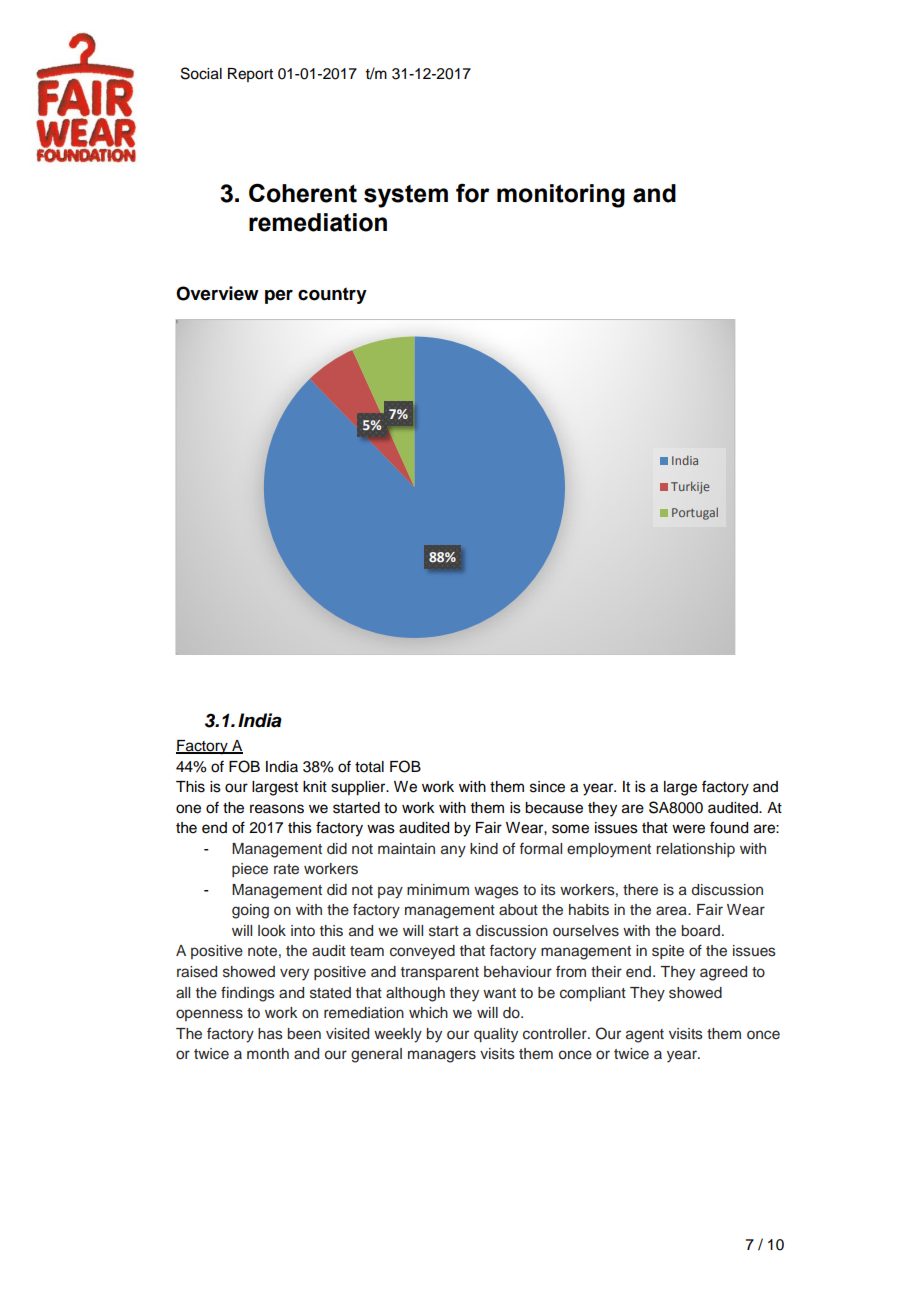 This screenshot has width=924, height=1308. I want to click on Portugal, so click(695, 513).
